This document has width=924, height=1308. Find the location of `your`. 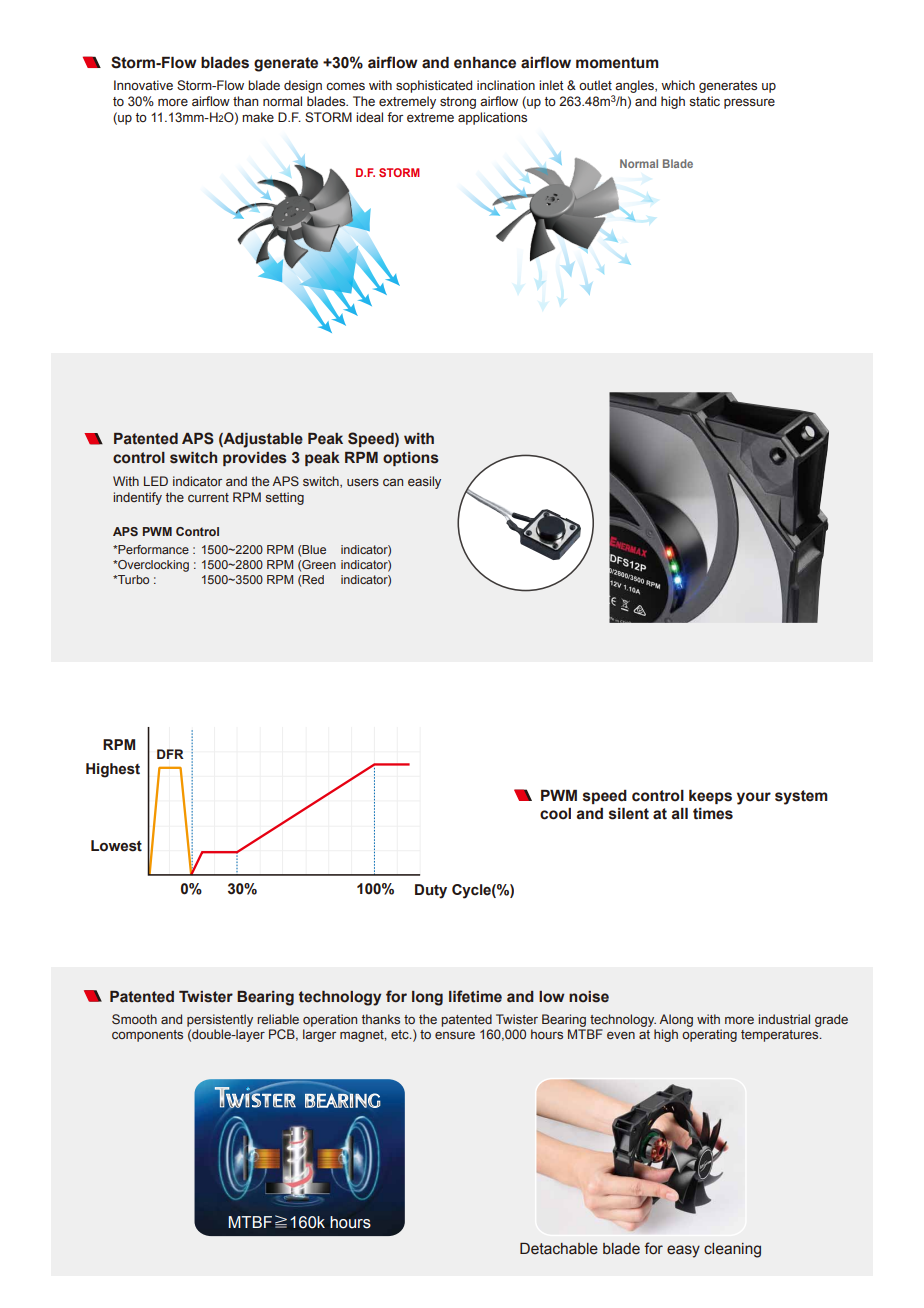

your is located at coordinates (754, 798).
